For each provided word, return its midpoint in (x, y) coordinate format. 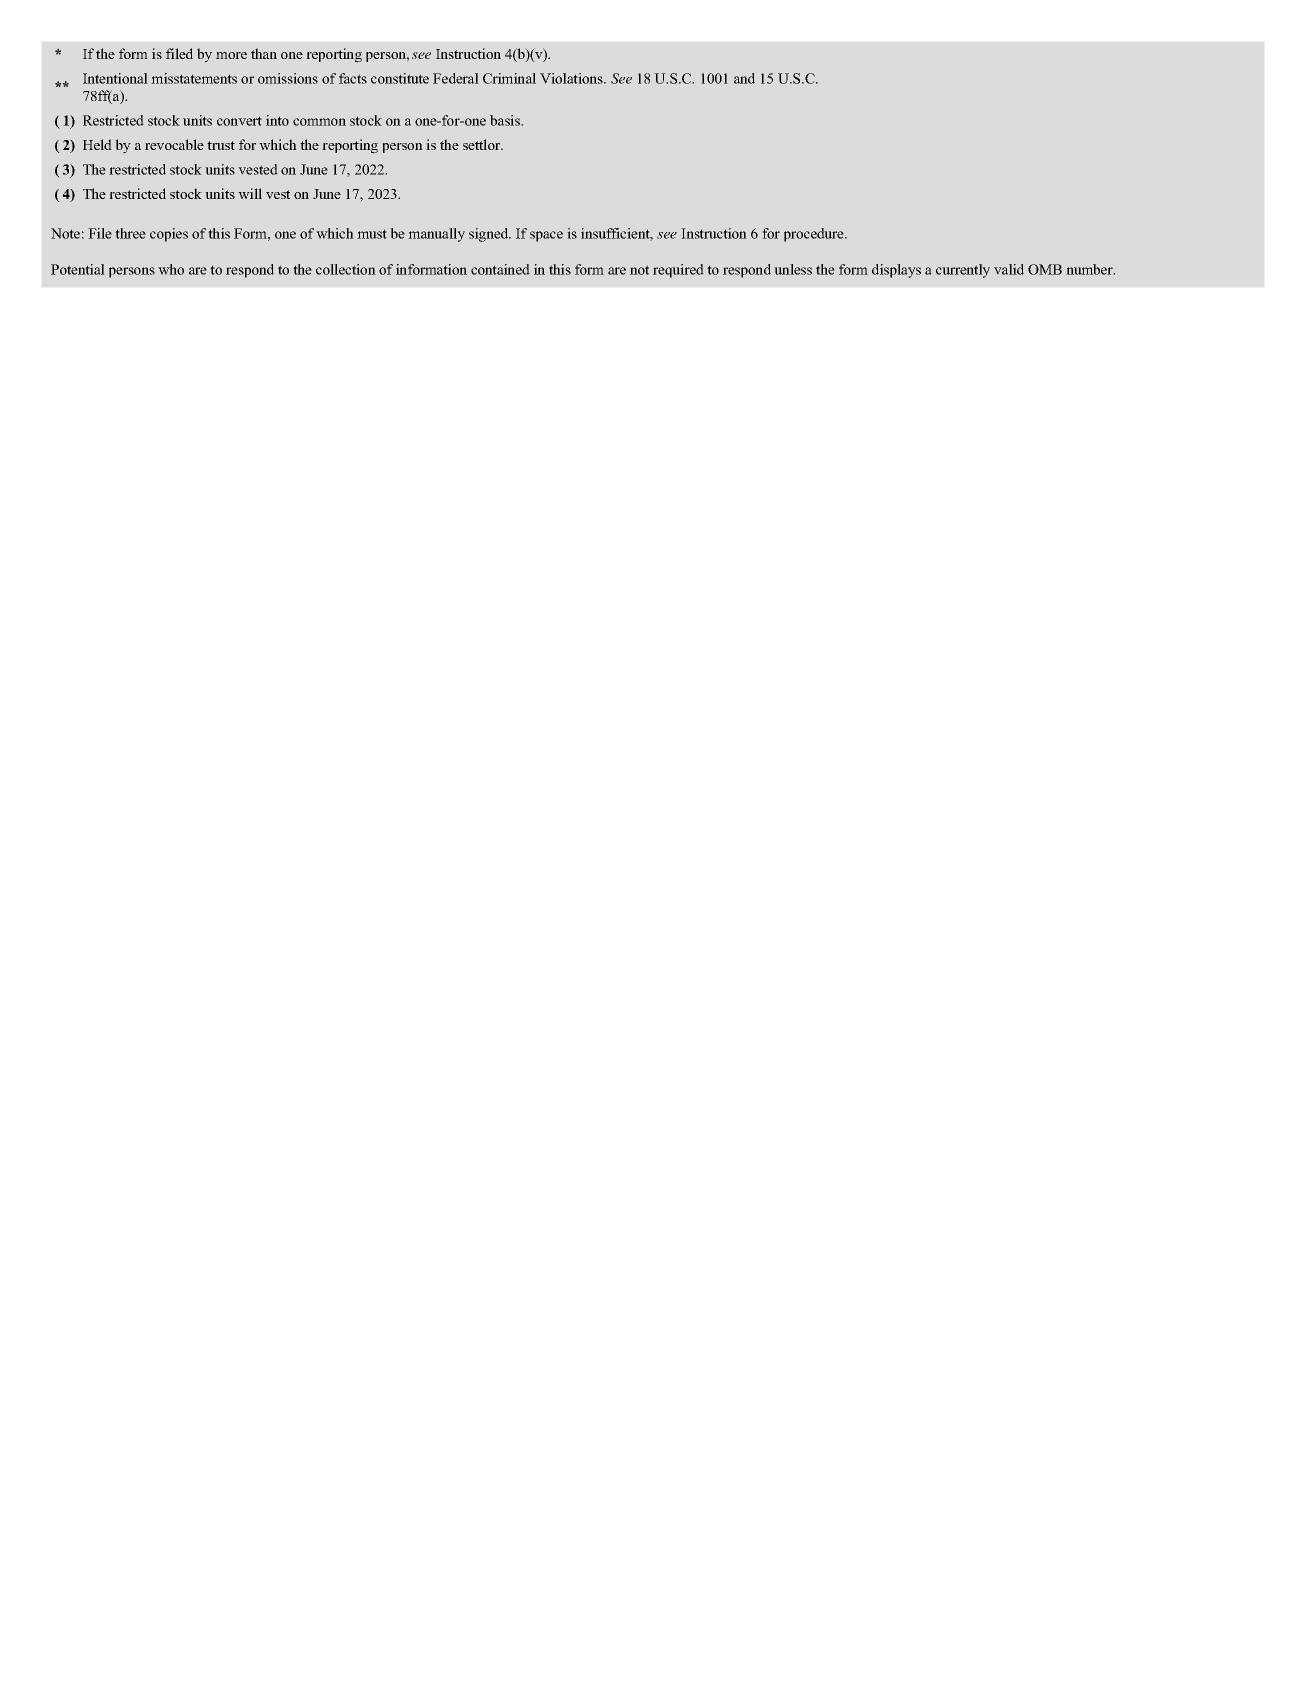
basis (506, 120)
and (744, 78)
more (231, 55)
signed (490, 235)
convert (239, 121)
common (319, 122)
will (250, 193)
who (171, 269)
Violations (572, 78)
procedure (815, 235)
